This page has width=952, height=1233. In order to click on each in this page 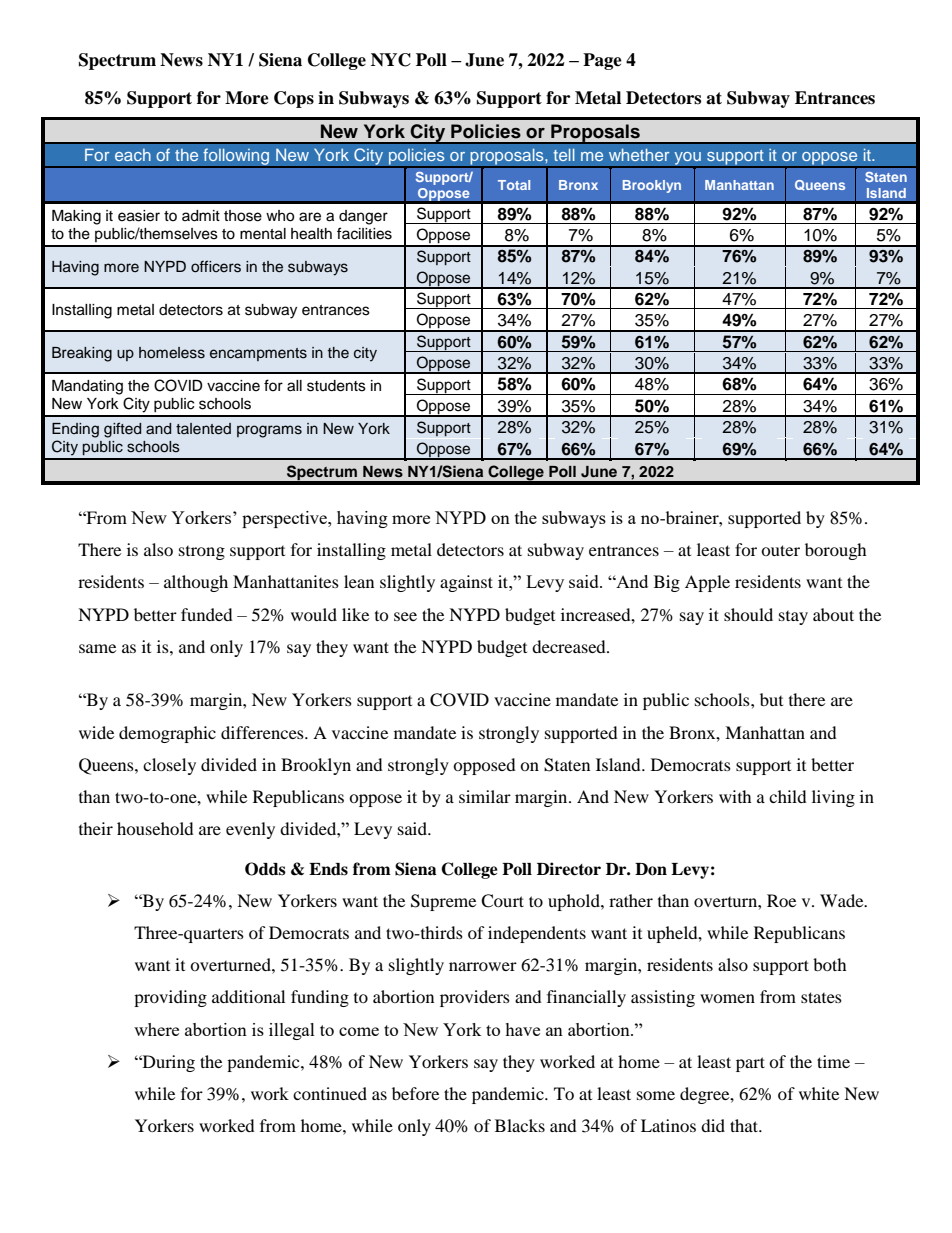, I will do `click(133, 155)`.
